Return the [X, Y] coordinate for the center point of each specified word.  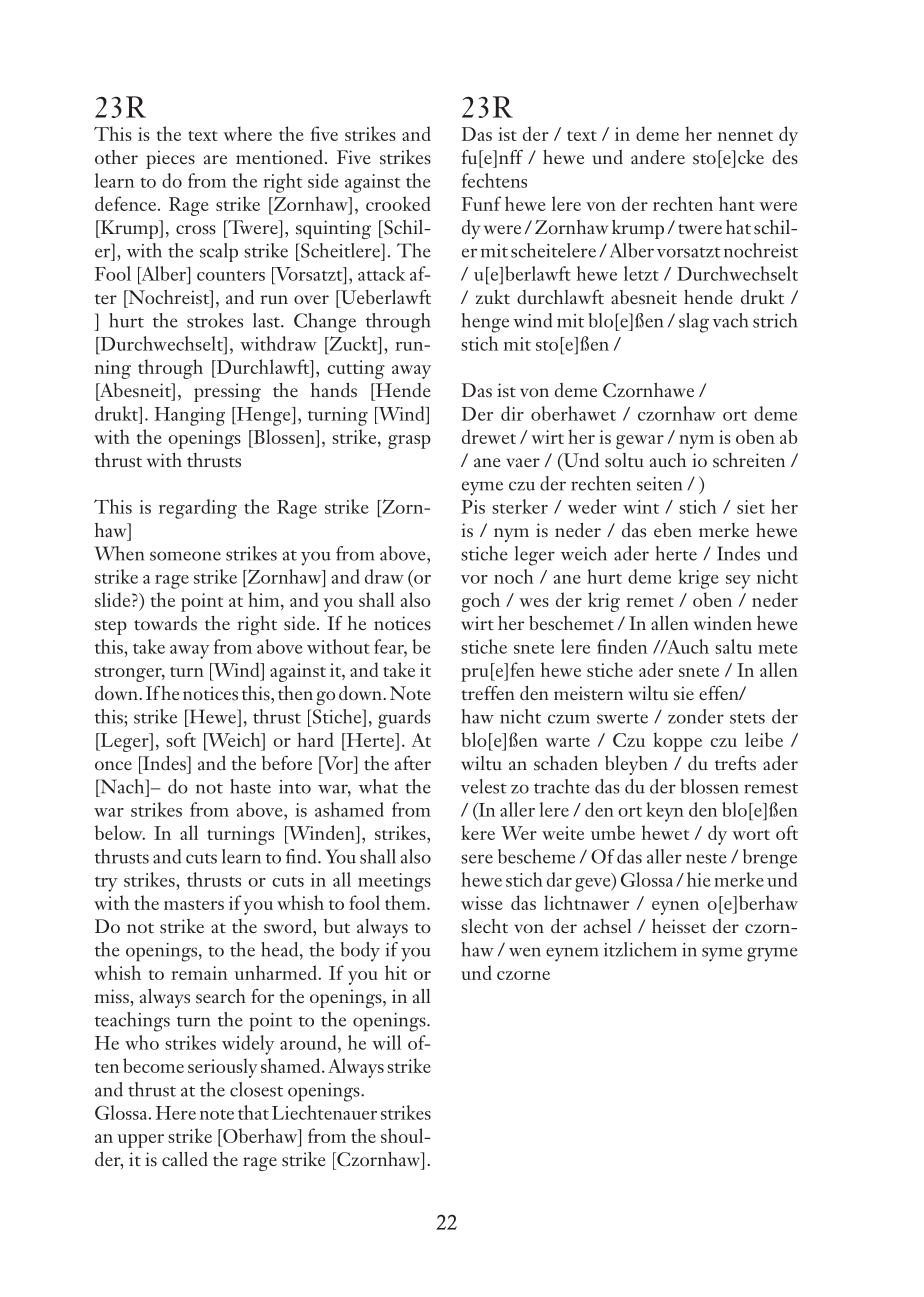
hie [699, 879]
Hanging [189, 416]
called [185, 1158]
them [406, 902]
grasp [409, 442]
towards [165, 623]
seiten [659, 484]
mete [778, 648]
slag [694, 323]
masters [194, 905]
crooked [398, 203]
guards [404, 719]
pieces [170, 159]
